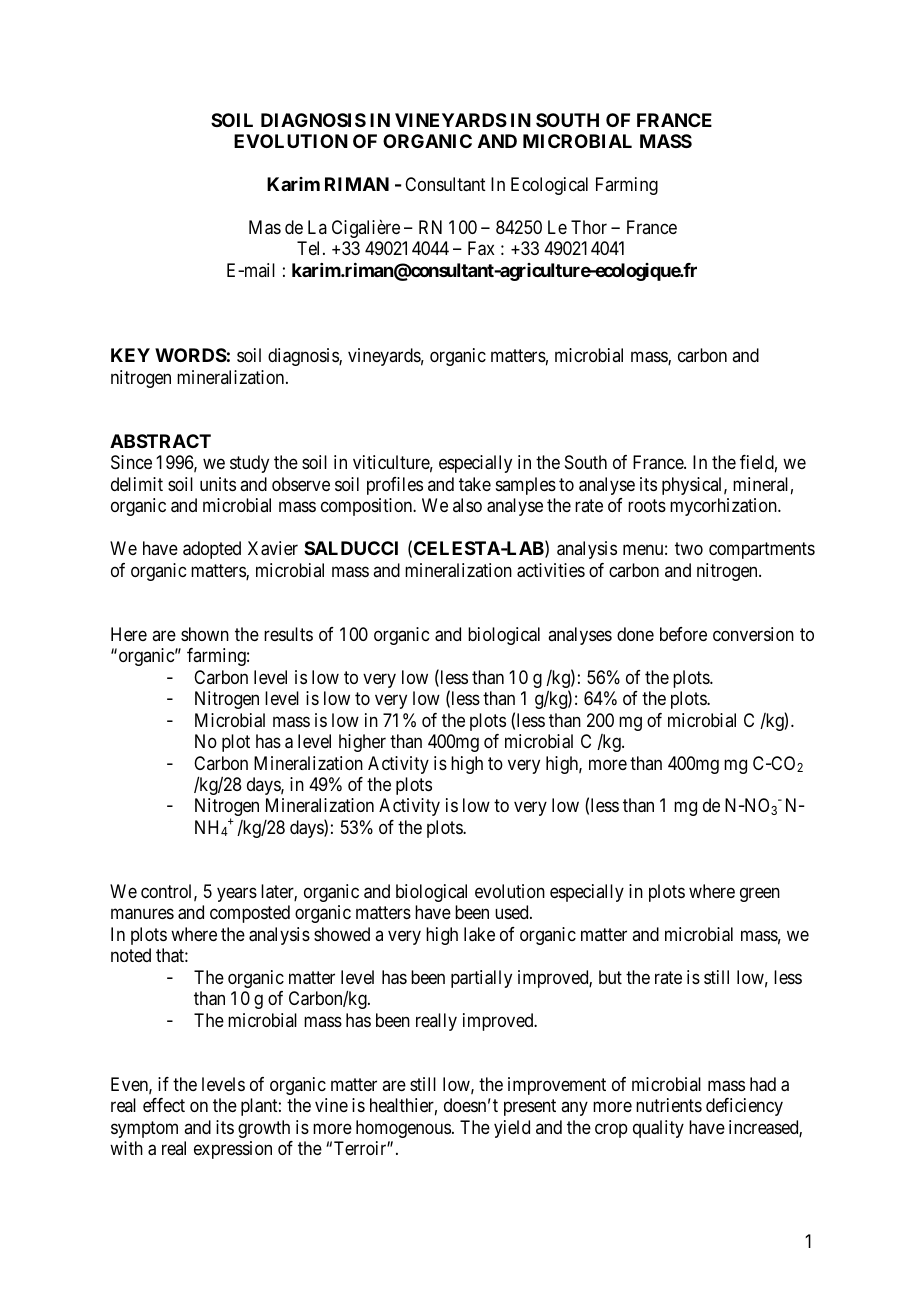 The image size is (924, 1308). Describe the element at coordinates (205, 634) in the document. I see `shown` at that location.
